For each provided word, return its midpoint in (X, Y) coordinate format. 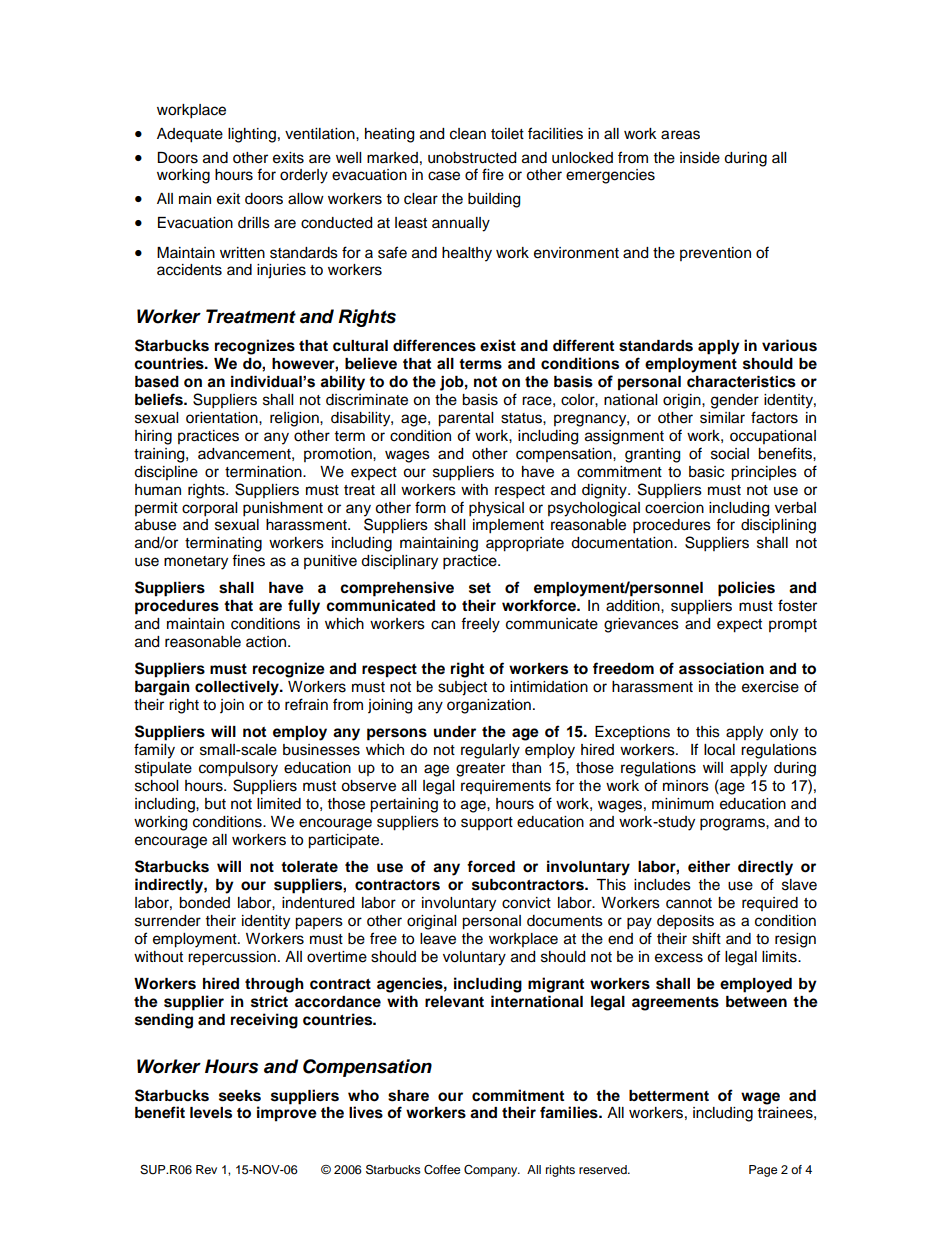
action (267, 642)
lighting (252, 135)
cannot (689, 903)
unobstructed (472, 158)
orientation (223, 418)
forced (491, 866)
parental (465, 419)
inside (700, 158)
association (721, 668)
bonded (204, 903)
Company (492, 1171)
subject (462, 688)
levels (211, 1113)
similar (722, 418)
